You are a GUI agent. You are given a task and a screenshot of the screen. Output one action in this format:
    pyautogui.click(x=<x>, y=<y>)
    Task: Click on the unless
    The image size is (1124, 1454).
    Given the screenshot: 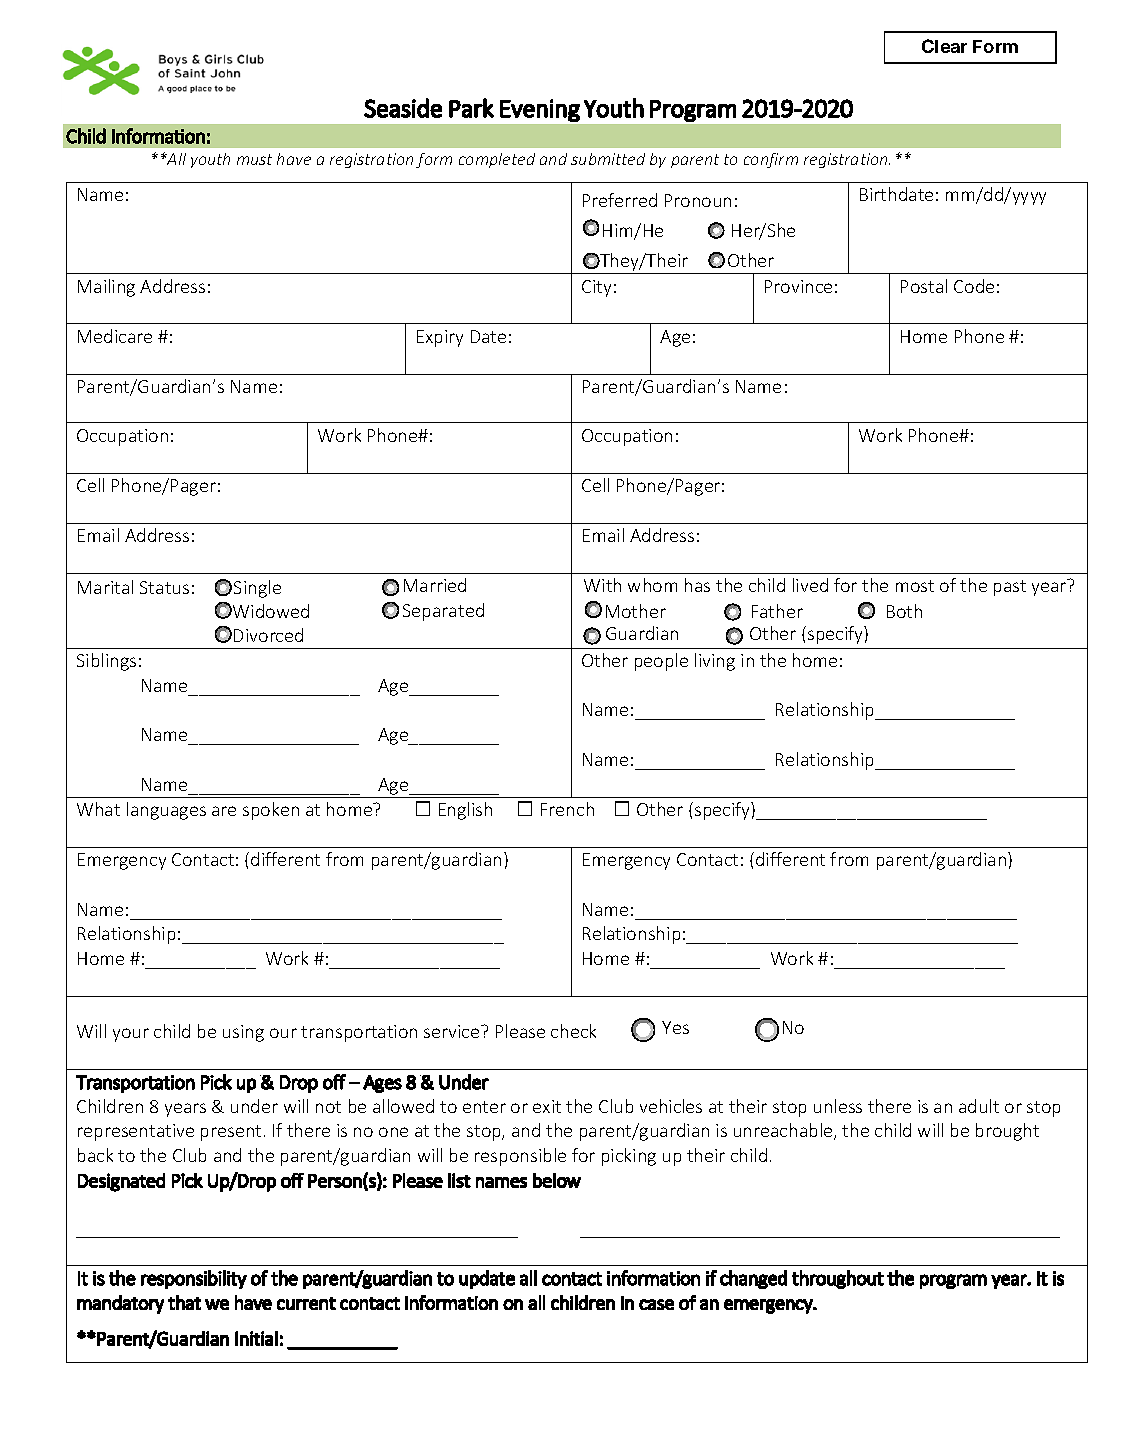 What is the action you would take?
    pyautogui.click(x=838, y=1106)
